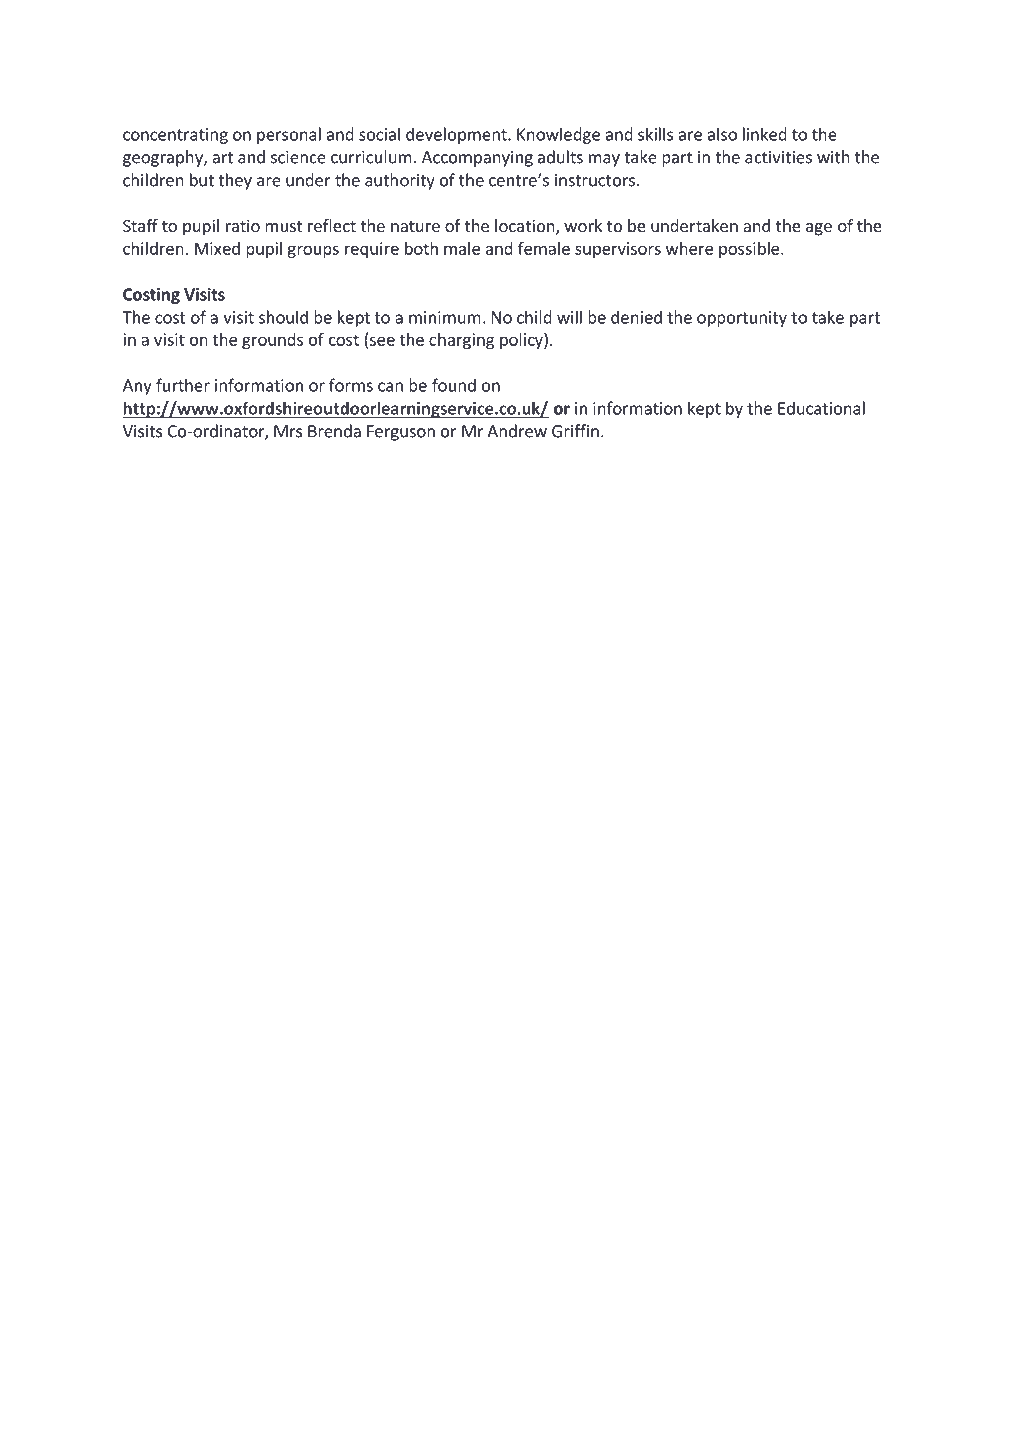 Image resolution: width=1012 pixels, height=1432 pixels. I want to click on charging, so click(461, 341).
